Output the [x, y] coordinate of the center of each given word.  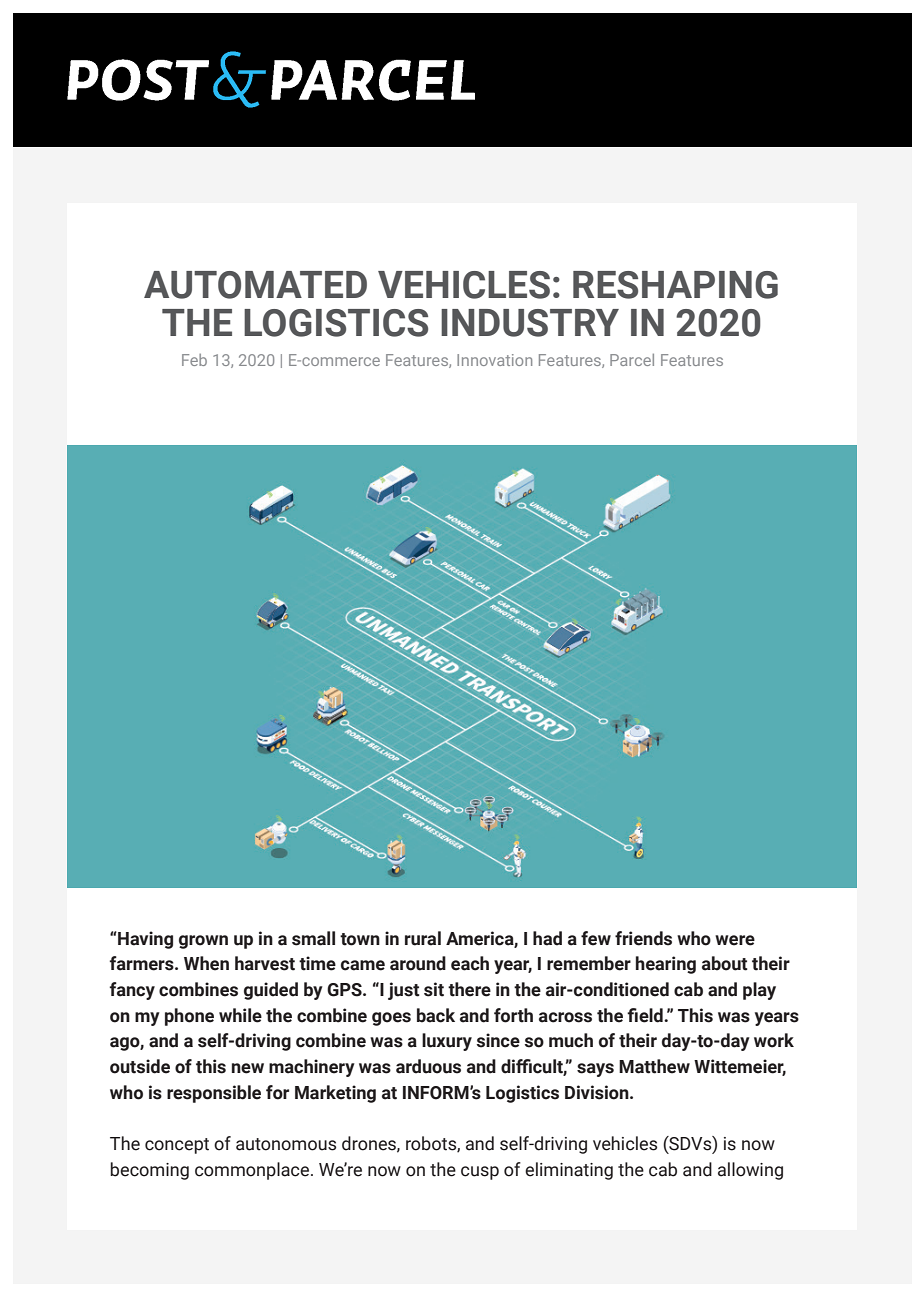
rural [423, 938]
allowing [750, 1171]
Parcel [632, 360]
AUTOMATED [255, 285]
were [735, 940]
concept [177, 1146]
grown [203, 942]
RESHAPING [675, 285]
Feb [194, 360]
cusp [480, 1173]
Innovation [494, 360]
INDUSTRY [530, 323]
